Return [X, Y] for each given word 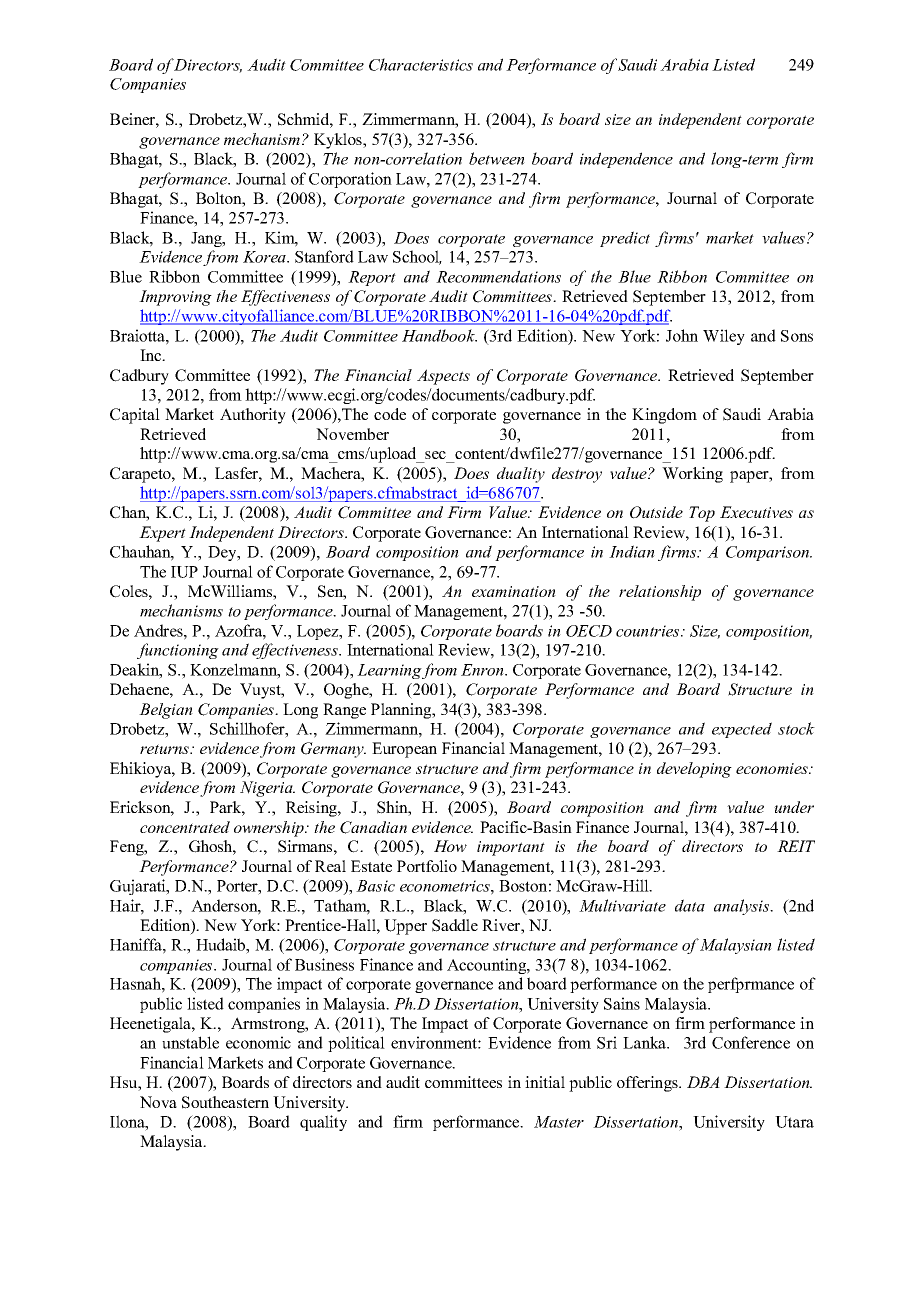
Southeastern [225, 1102]
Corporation [350, 180]
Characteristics [421, 64]
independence [626, 160]
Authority [253, 416]
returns [166, 749]
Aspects [443, 377]
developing [694, 770]
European [404, 750]
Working [692, 475]
